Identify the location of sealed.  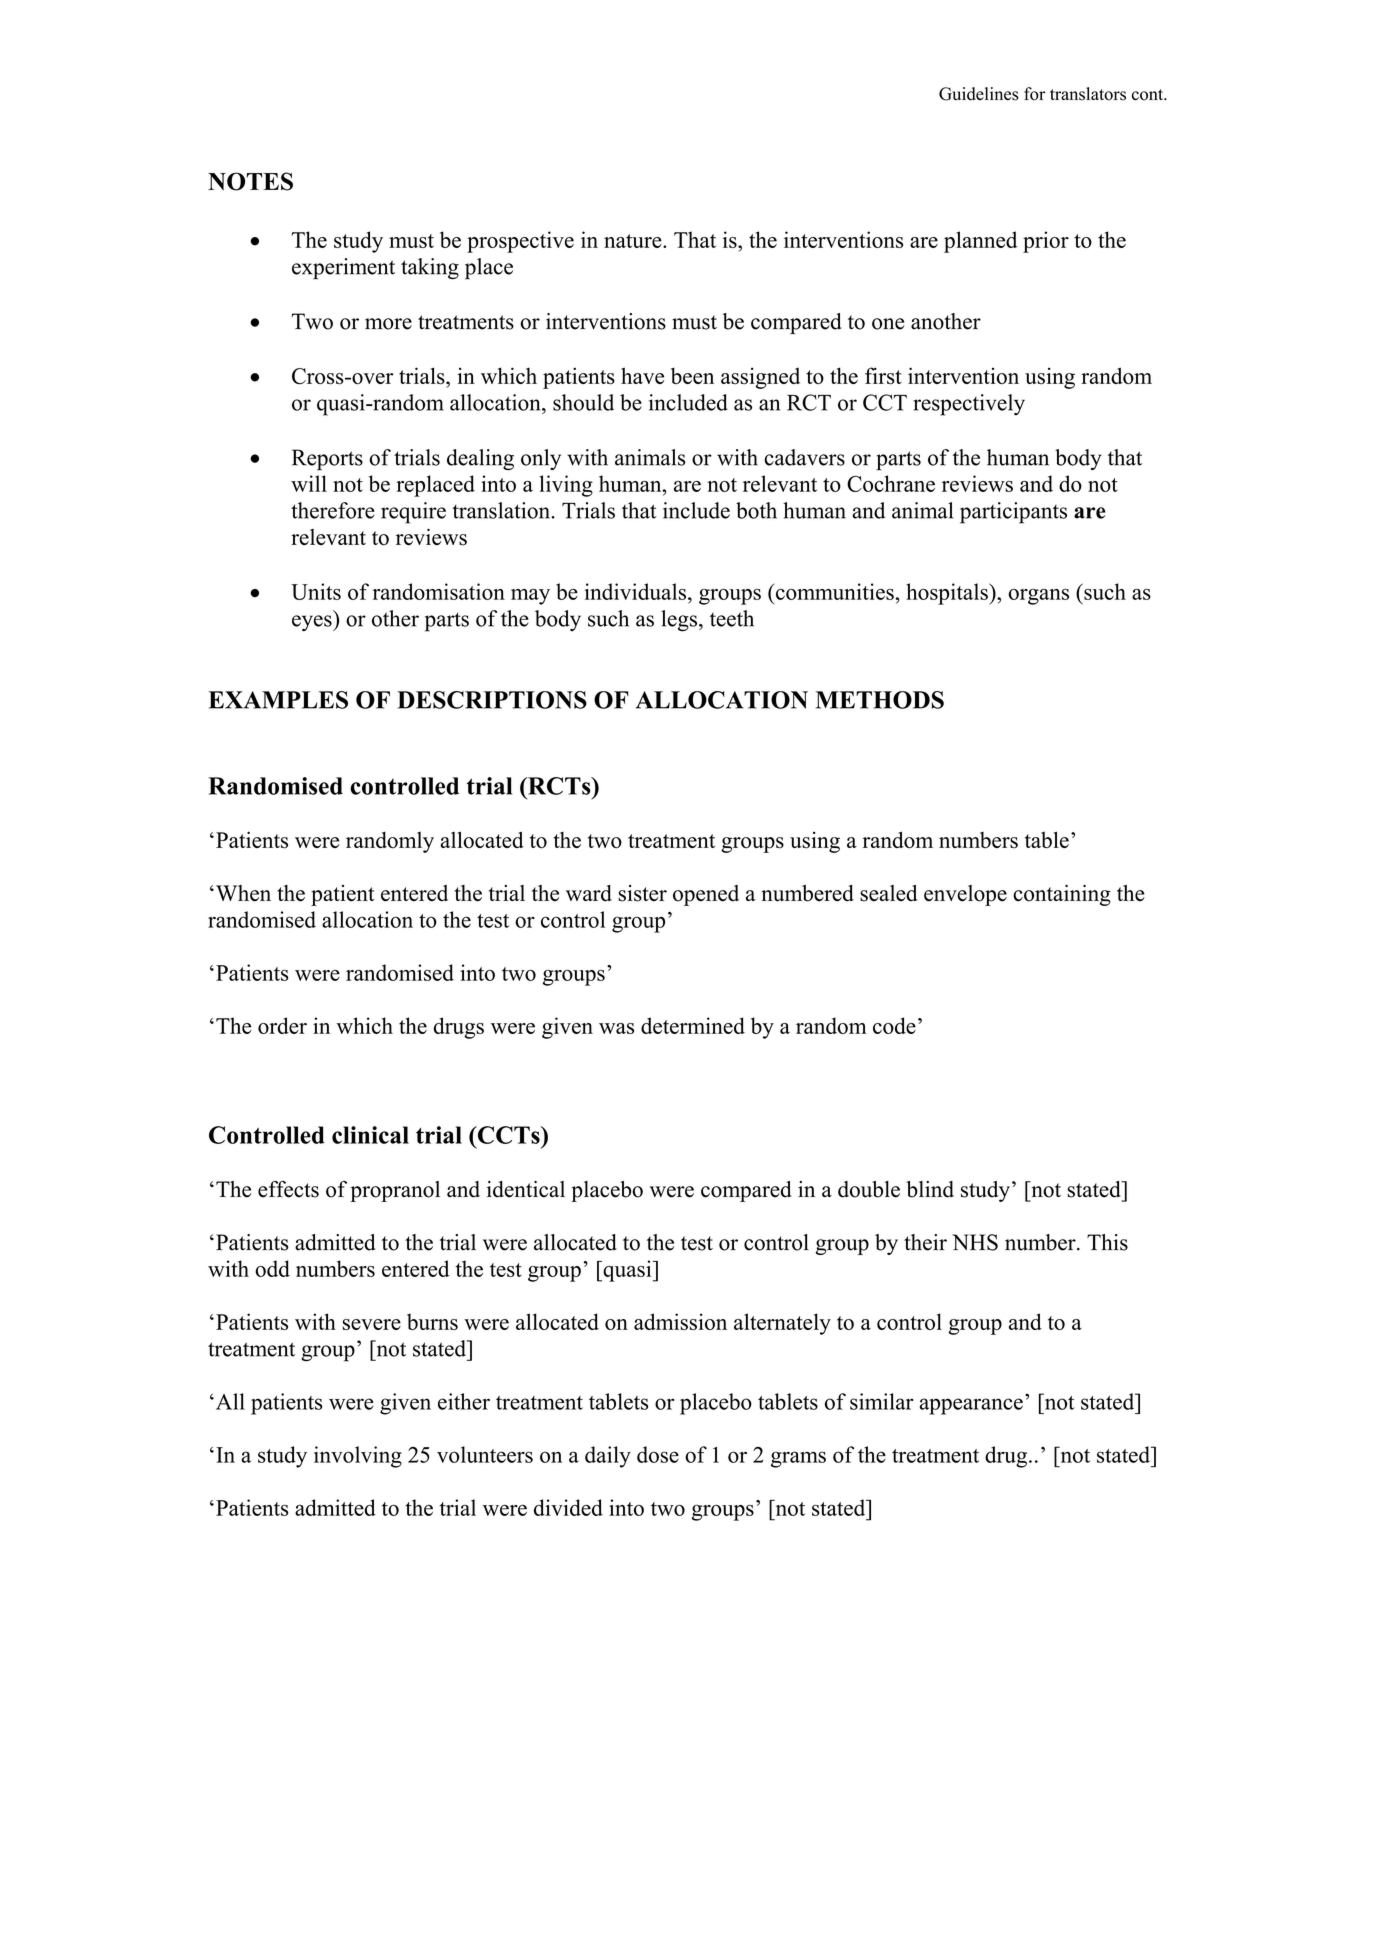
(888, 893).
